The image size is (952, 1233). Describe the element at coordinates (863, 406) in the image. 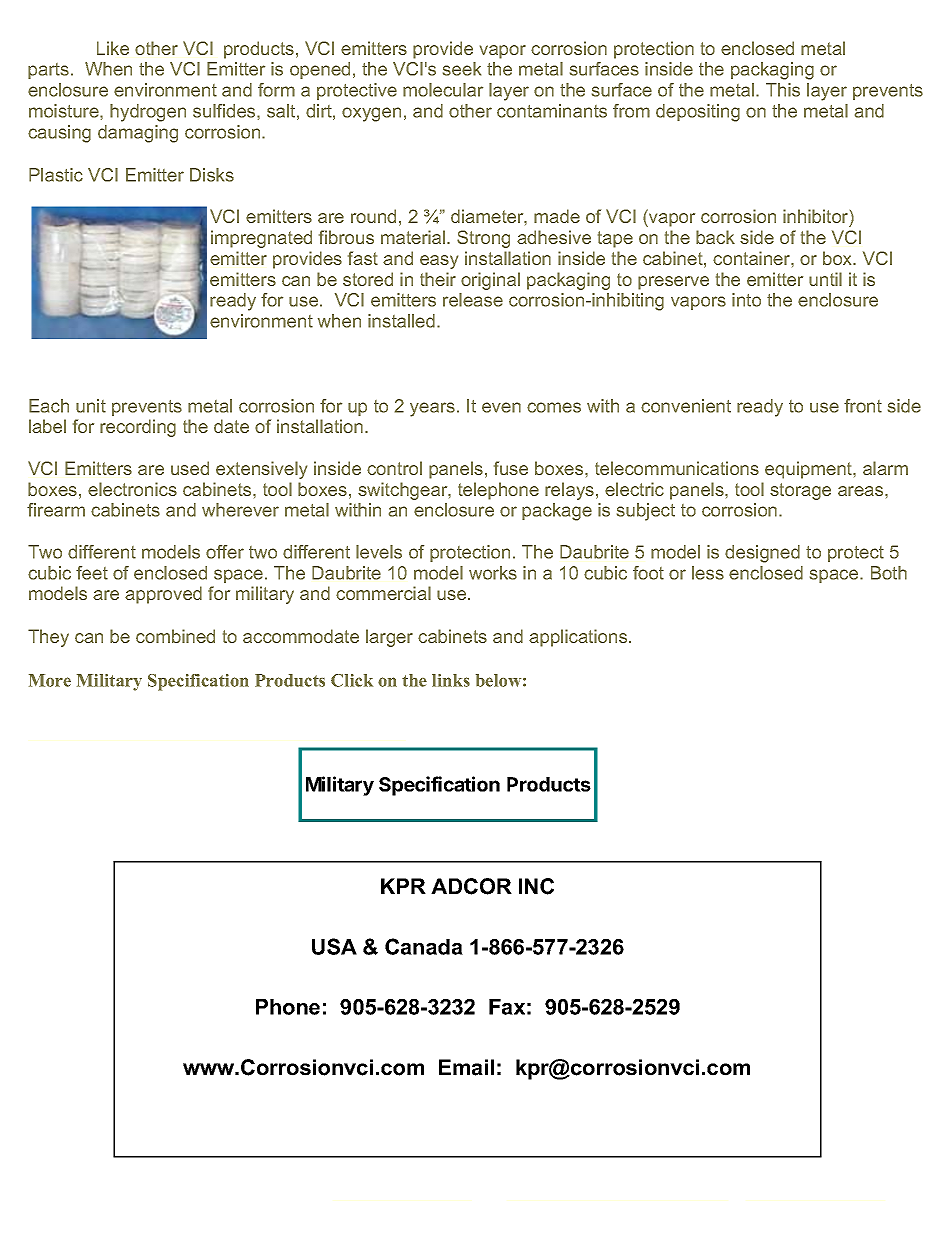

I see `front` at that location.
